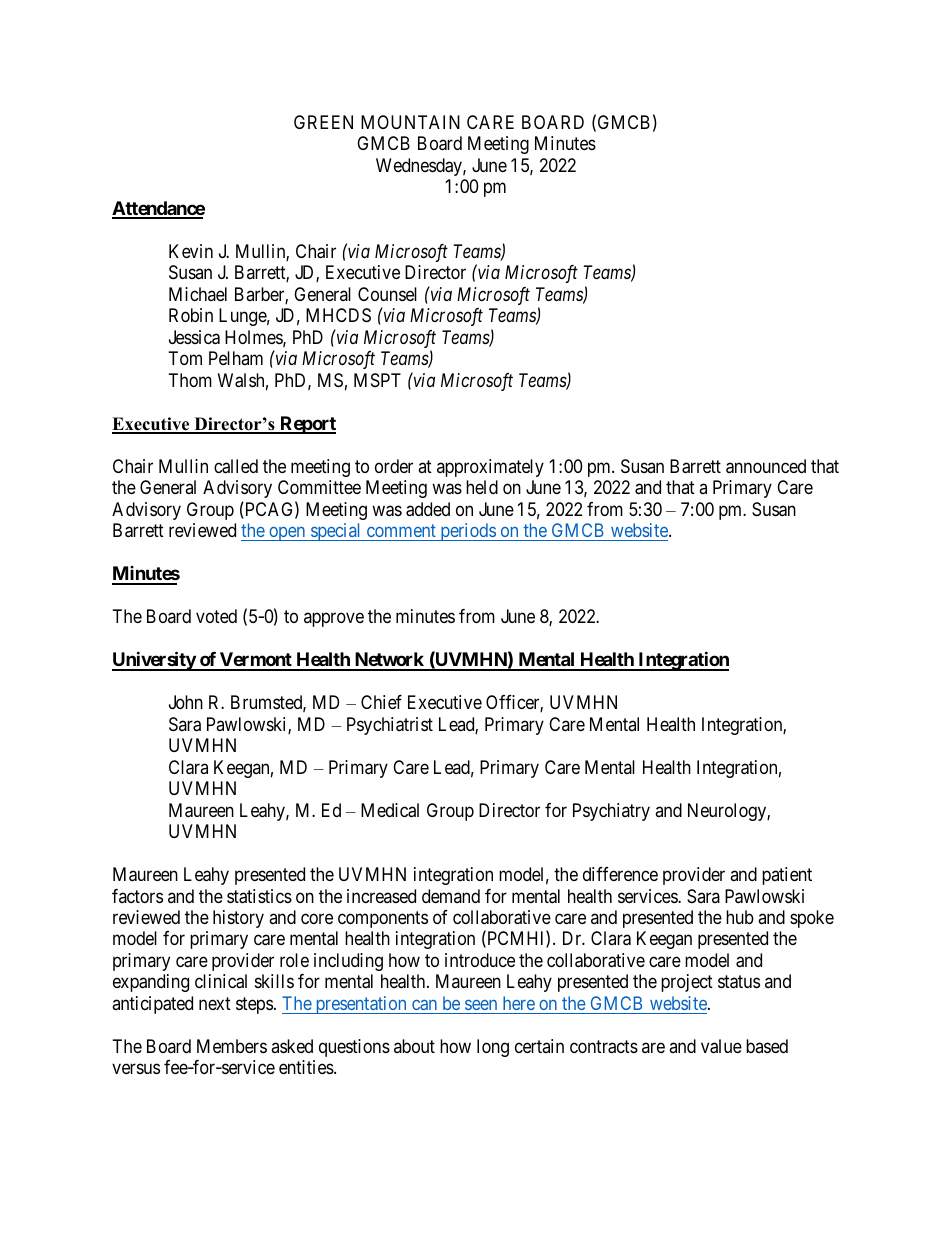 This screenshot has height=1233, width=952. Describe the element at coordinates (323, 122) in the screenshot. I see `GREEN` at that location.
